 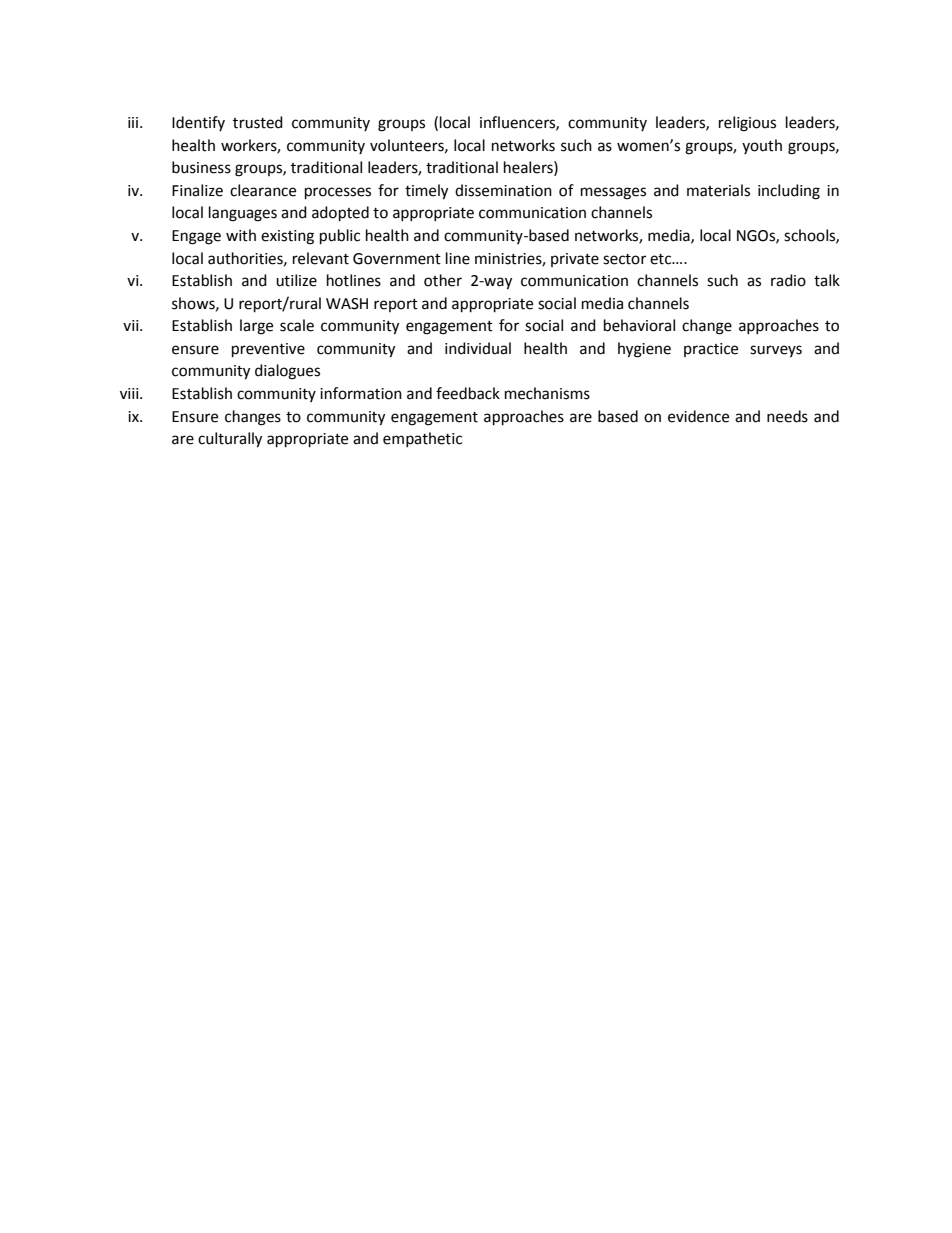 I want to click on religious, so click(x=747, y=124).
